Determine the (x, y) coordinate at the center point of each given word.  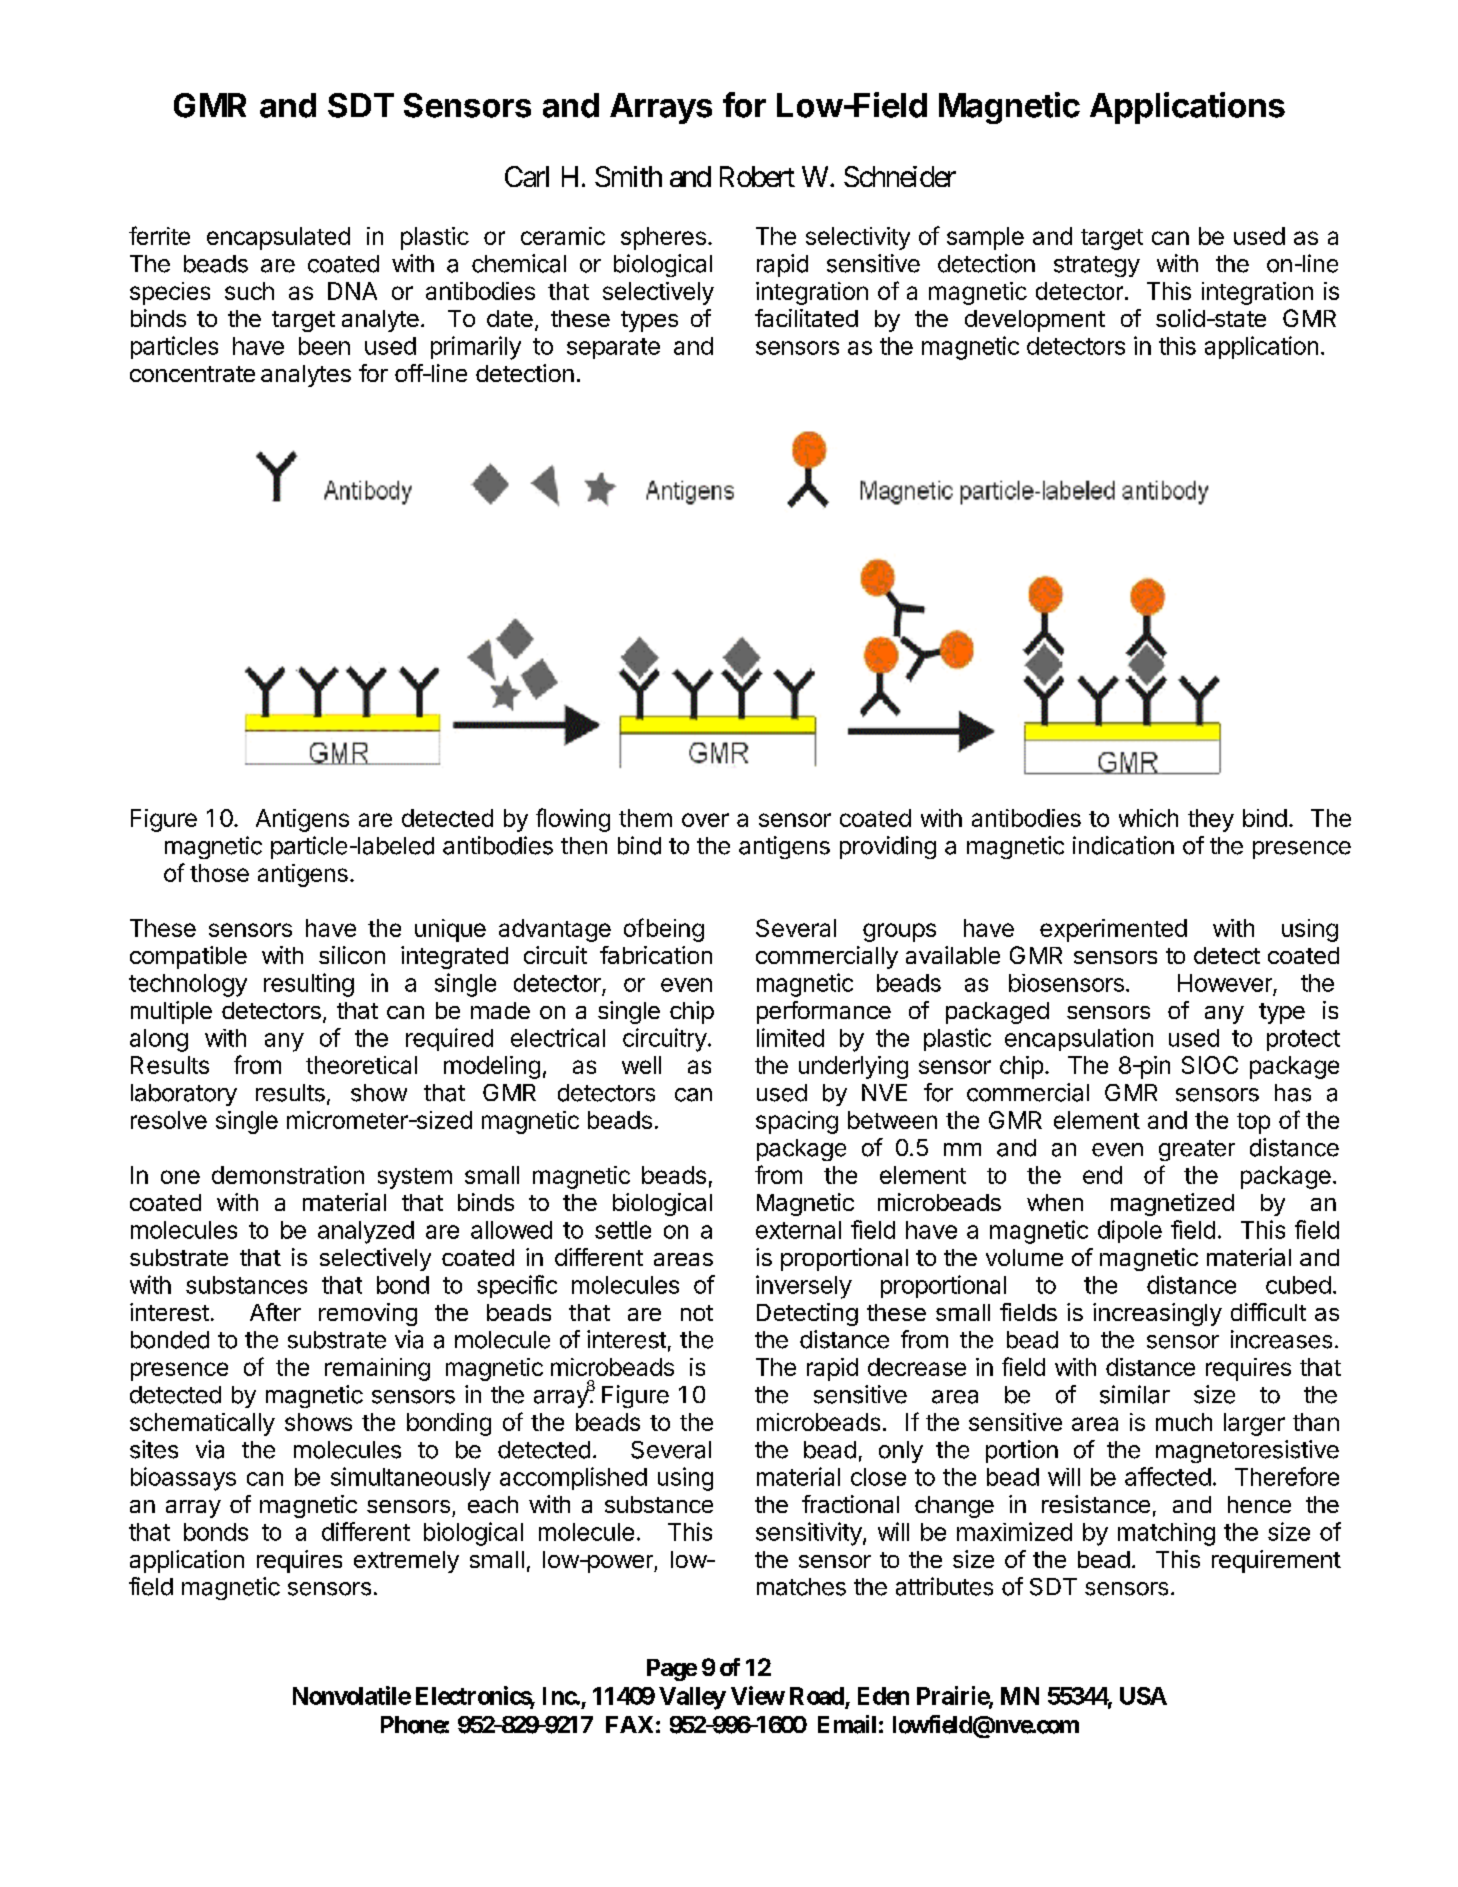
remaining (377, 1369)
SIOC (1210, 1065)
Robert (757, 176)
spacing (797, 1122)
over (705, 820)
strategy (1097, 266)
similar (1135, 1394)
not (697, 1313)
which (1148, 818)
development (1035, 321)
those (219, 873)
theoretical (361, 1065)
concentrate (192, 374)
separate (613, 348)
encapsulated (278, 238)
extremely (406, 1562)
